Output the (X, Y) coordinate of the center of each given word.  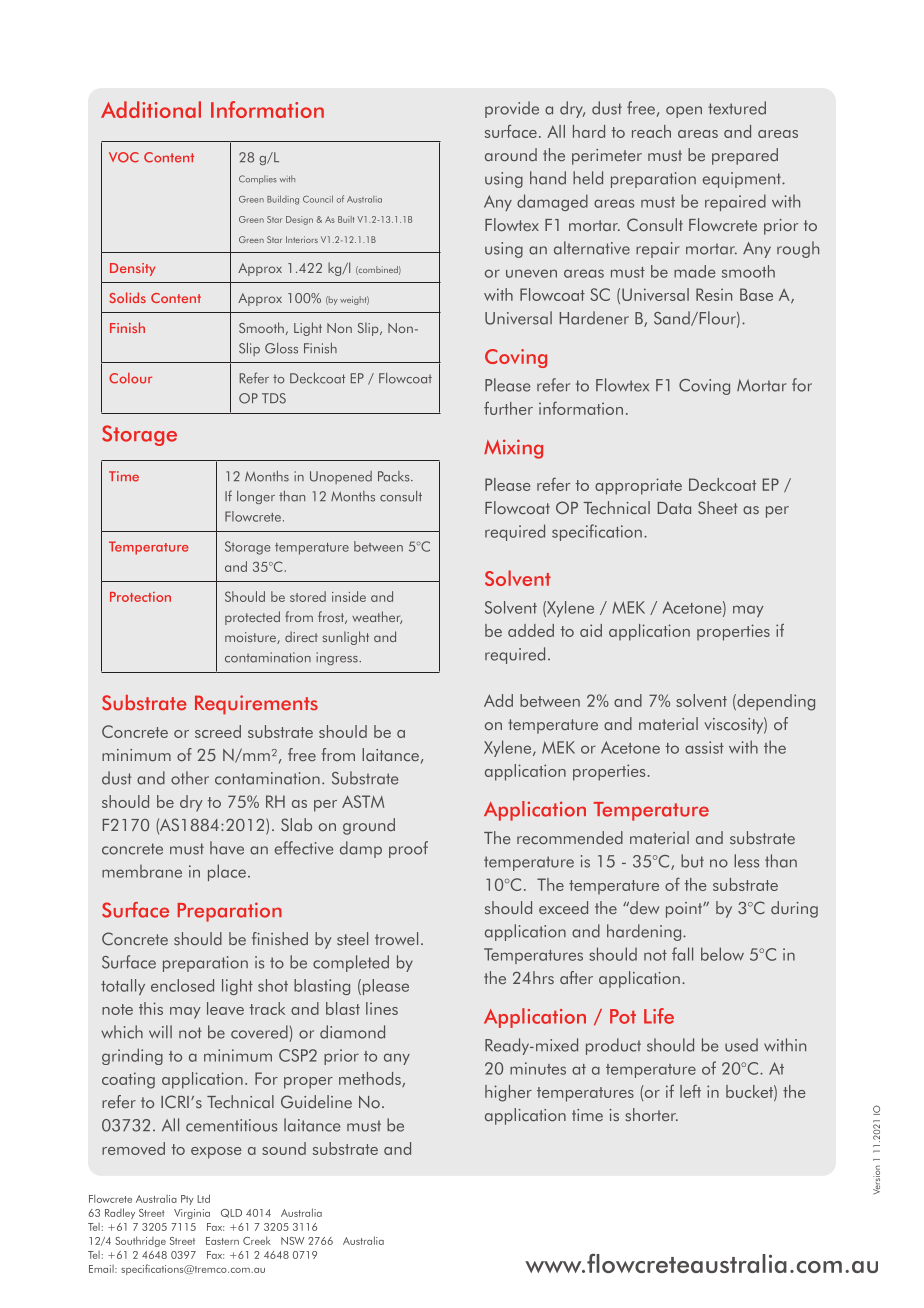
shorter (651, 1114)
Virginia (192, 1214)
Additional (151, 109)
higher (508, 1093)
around (511, 154)
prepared (745, 156)
